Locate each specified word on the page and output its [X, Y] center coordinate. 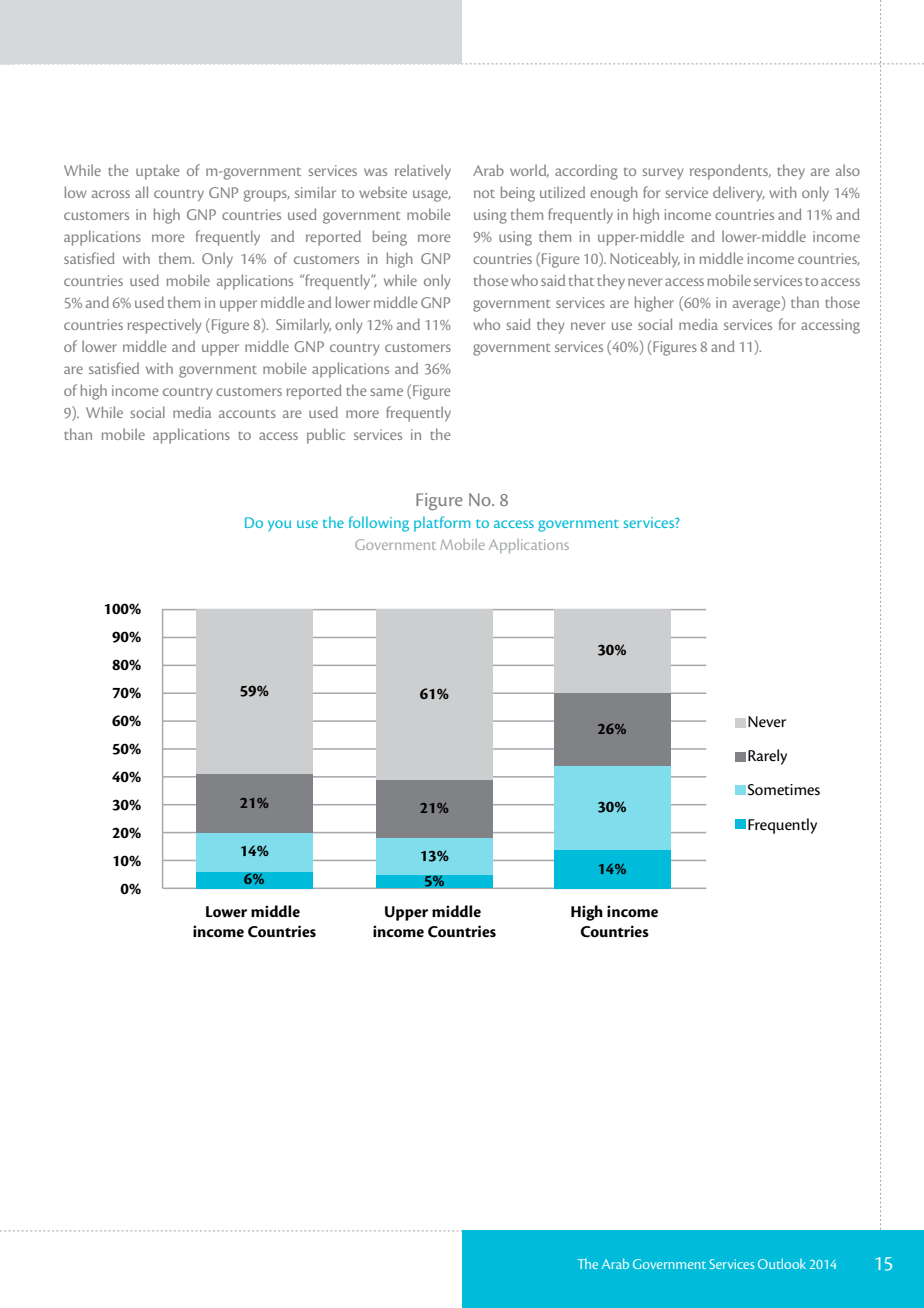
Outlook [782, 1263]
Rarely [767, 757]
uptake [157, 172]
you [279, 525]
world [529, 170]
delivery [738, 194]
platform [442, 524]
